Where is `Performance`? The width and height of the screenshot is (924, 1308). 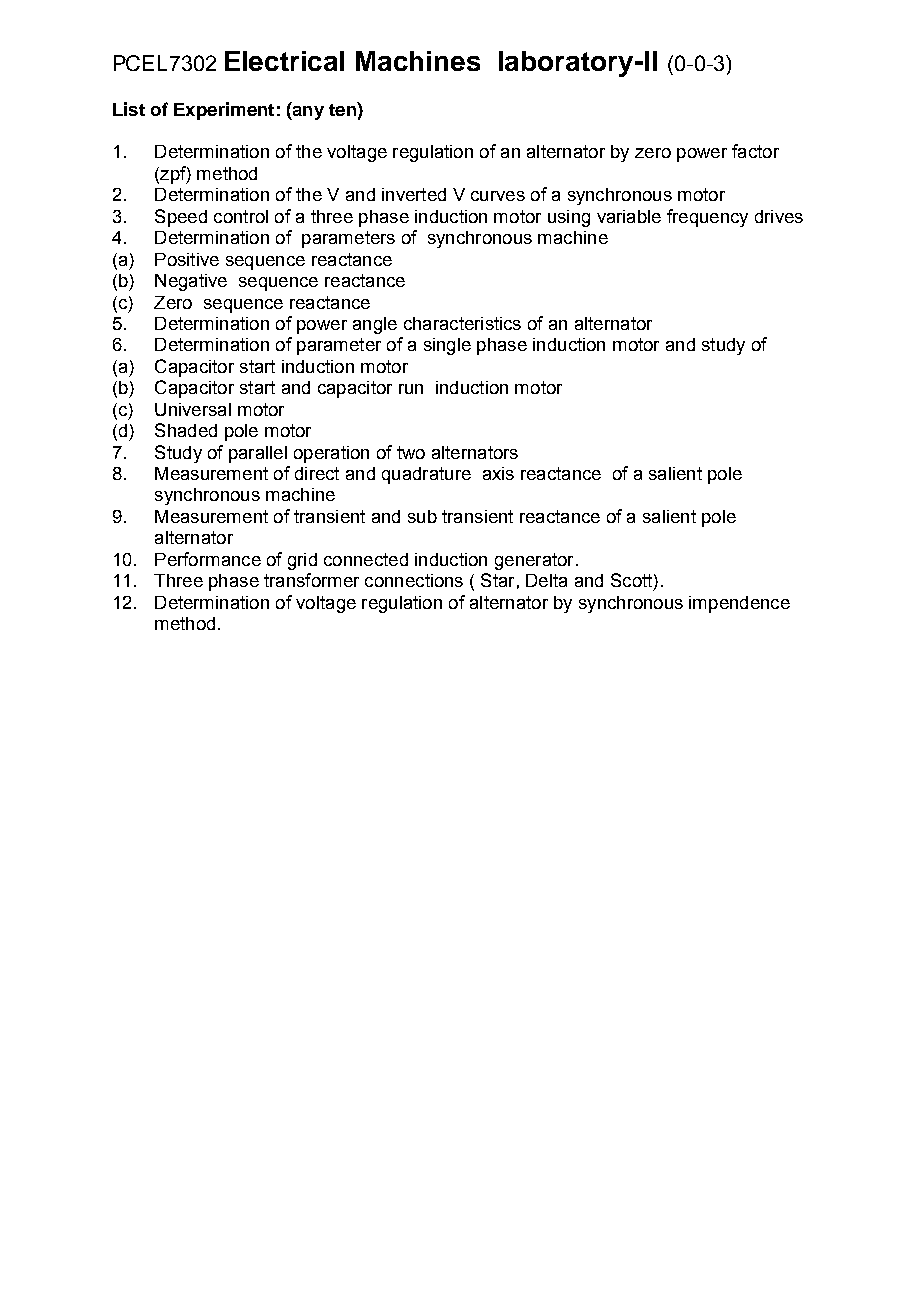
Performance is located at coordinates (208, 559).
